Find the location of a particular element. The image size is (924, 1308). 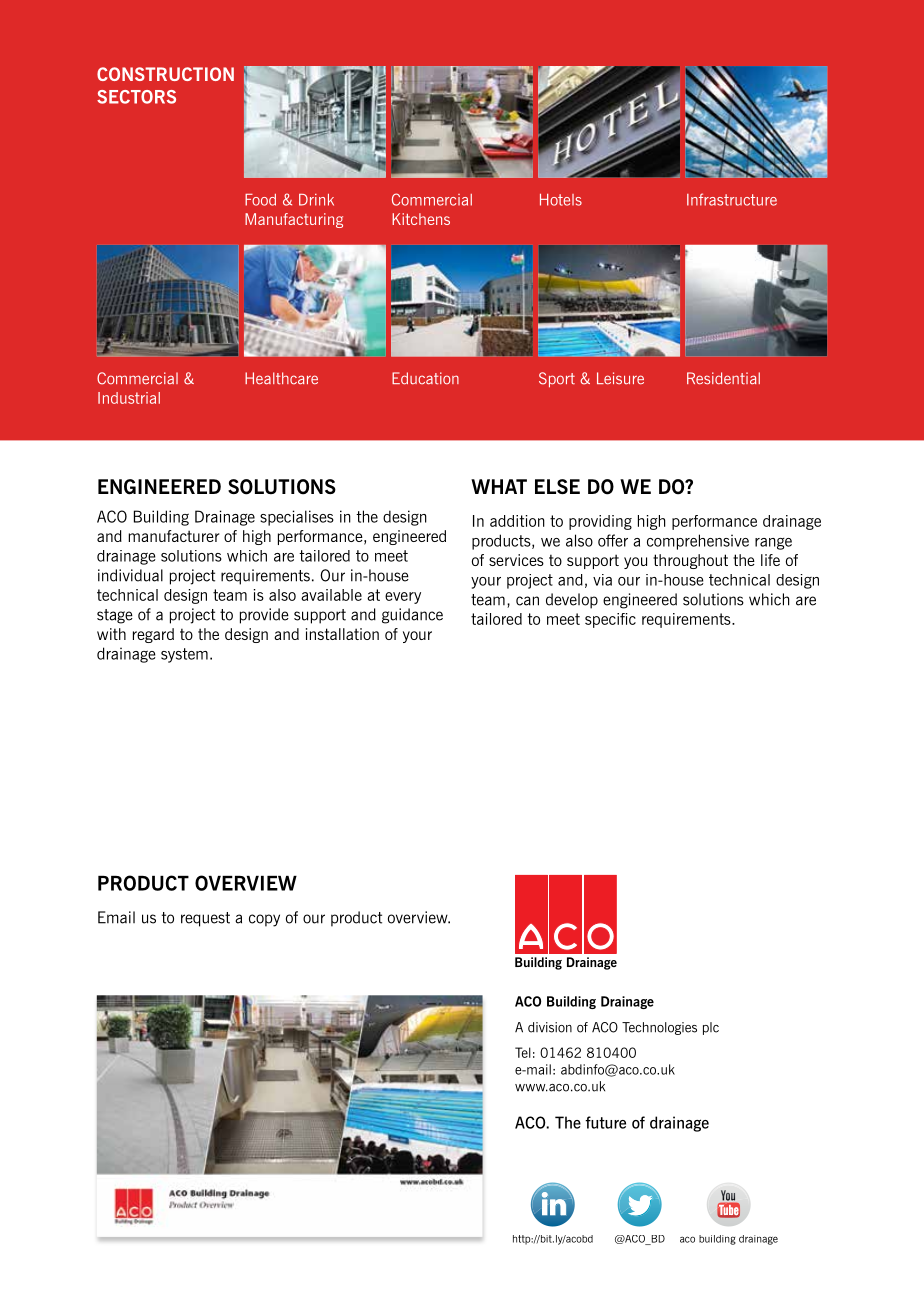

guidance is located at coordinates (412, 616).
